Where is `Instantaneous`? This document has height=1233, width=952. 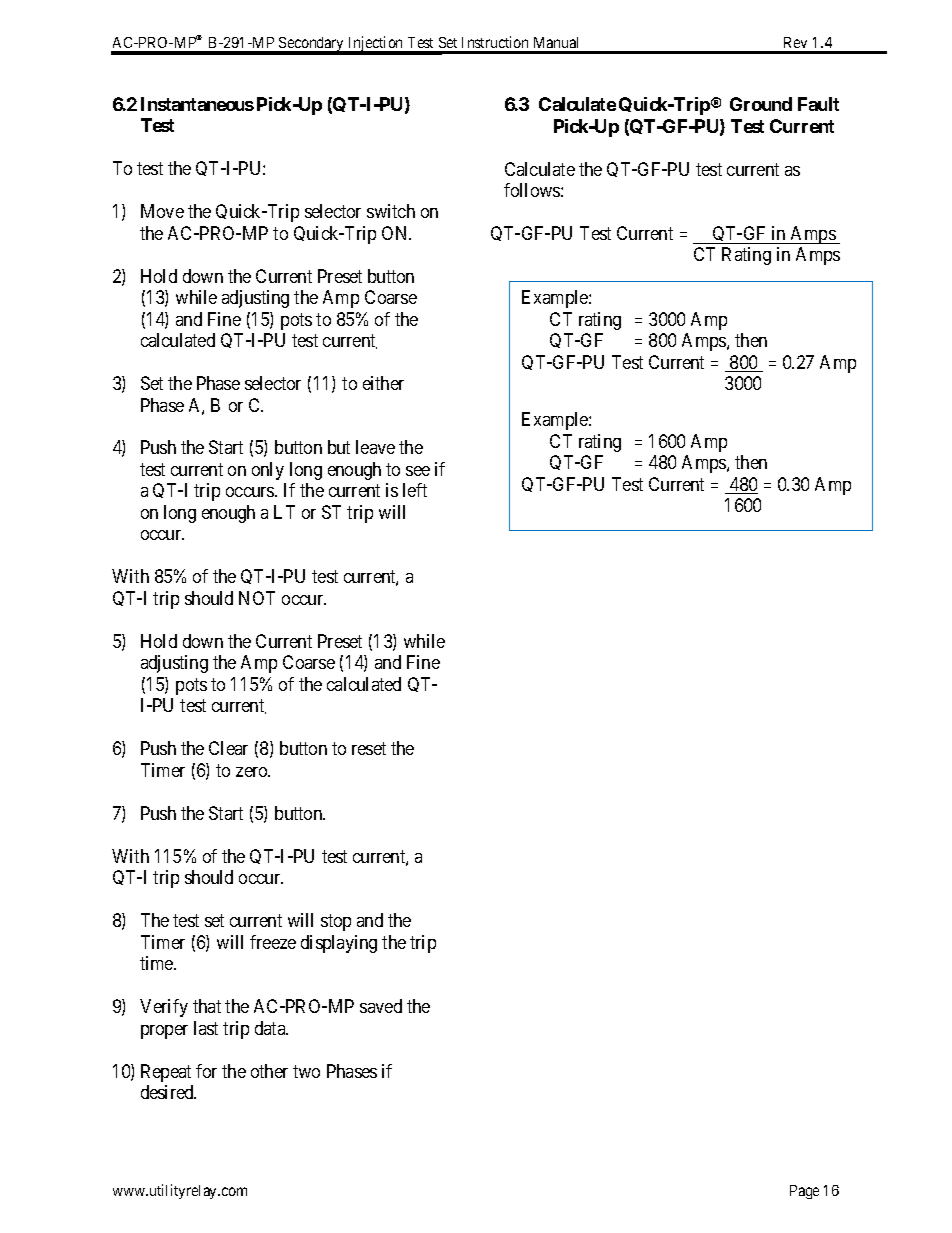
Instantaneous is located at coordinates (197, 104).
